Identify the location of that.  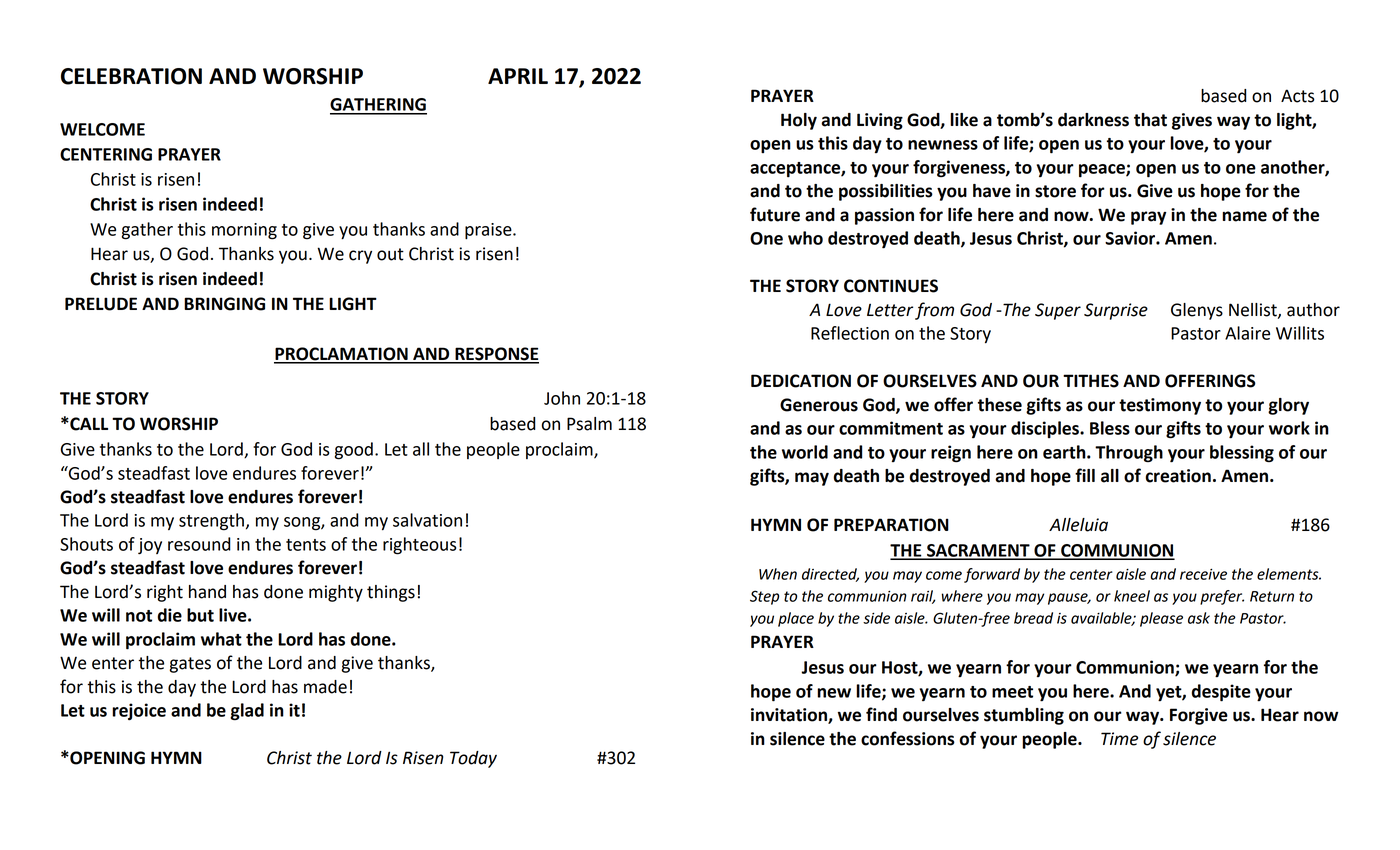
(1150, 120).
